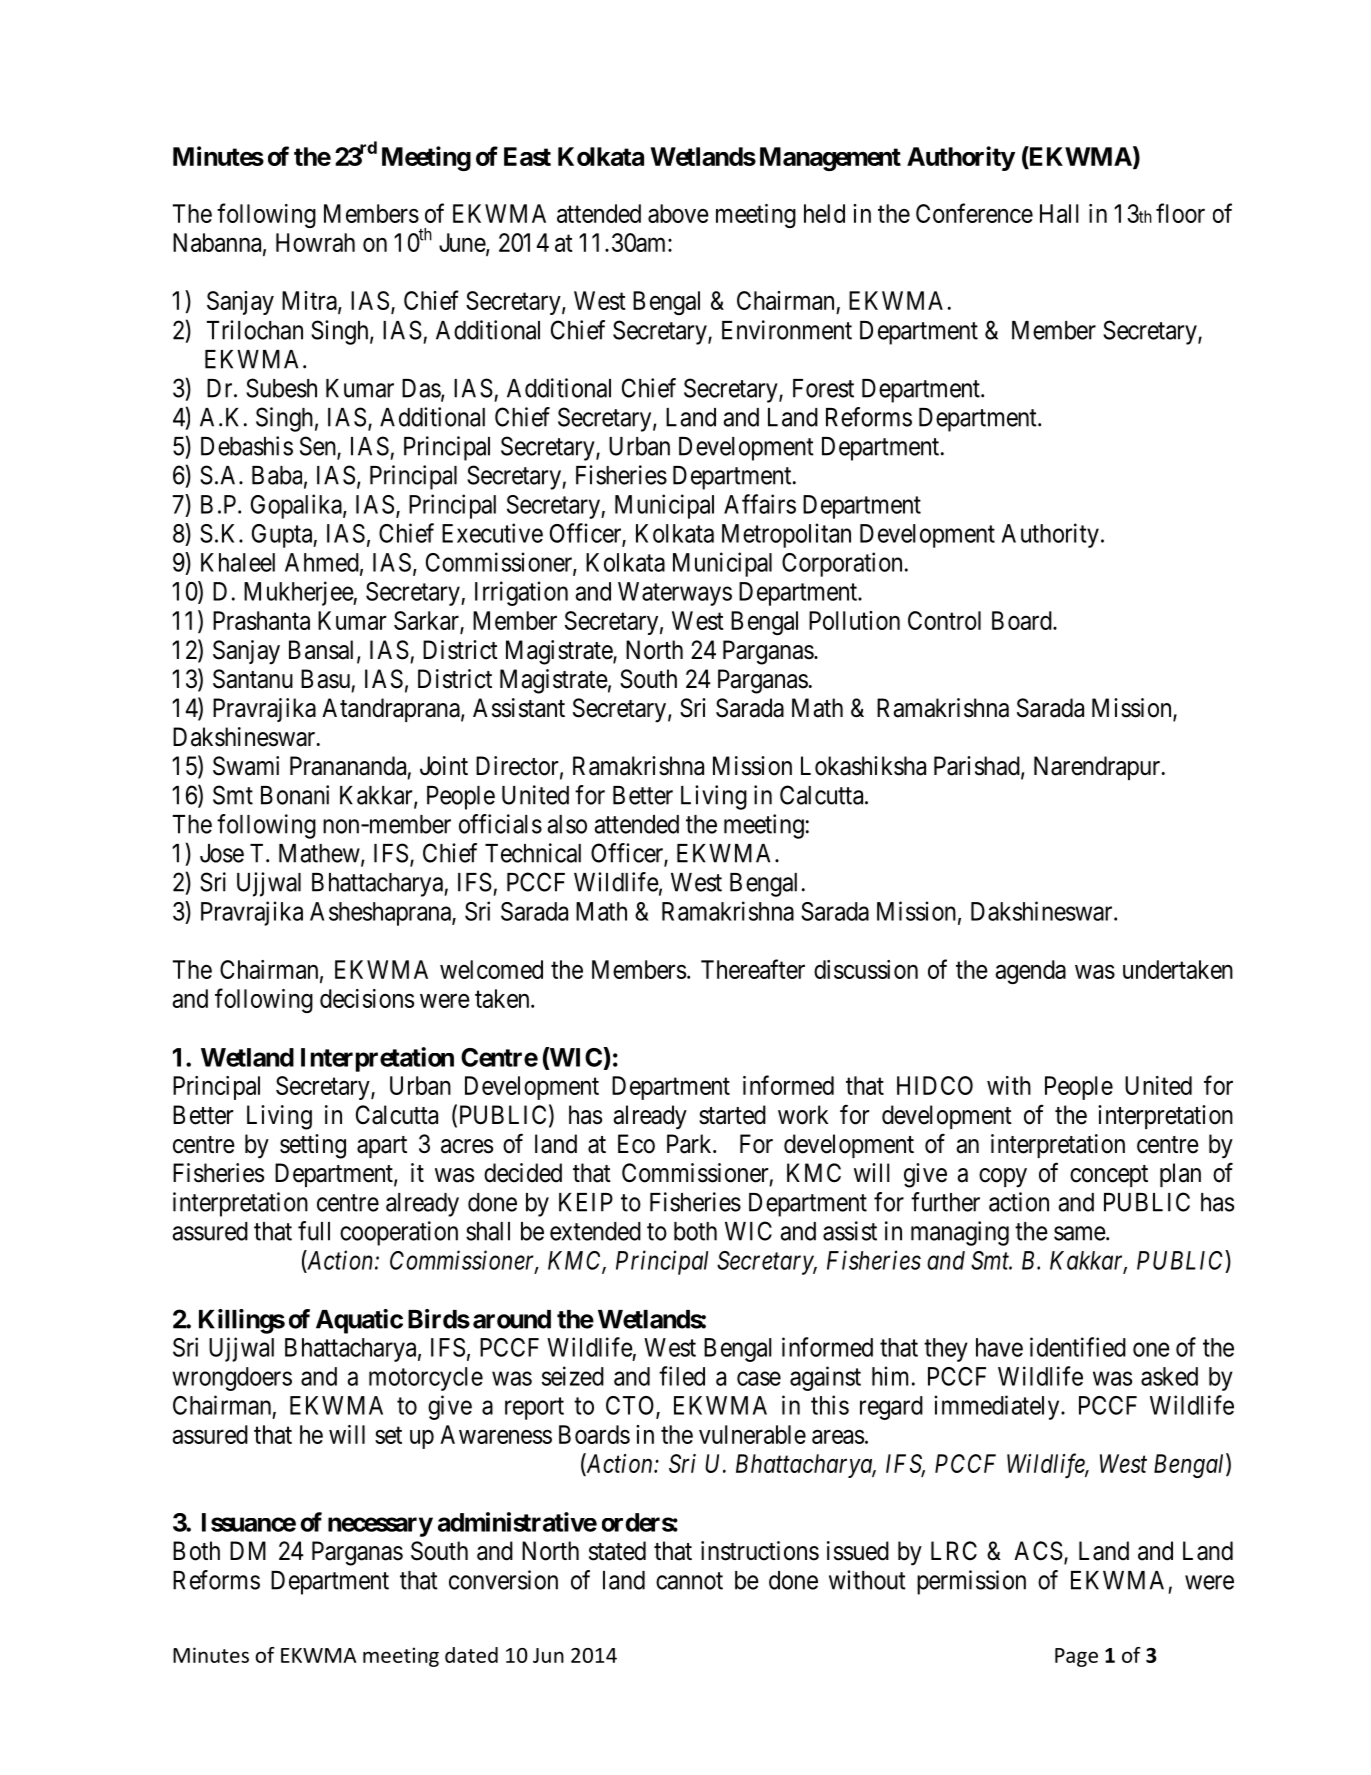  What do you see at coordinates (753, 969) in the page?
I see `Thereafter` at bounding box center [753, 969].
